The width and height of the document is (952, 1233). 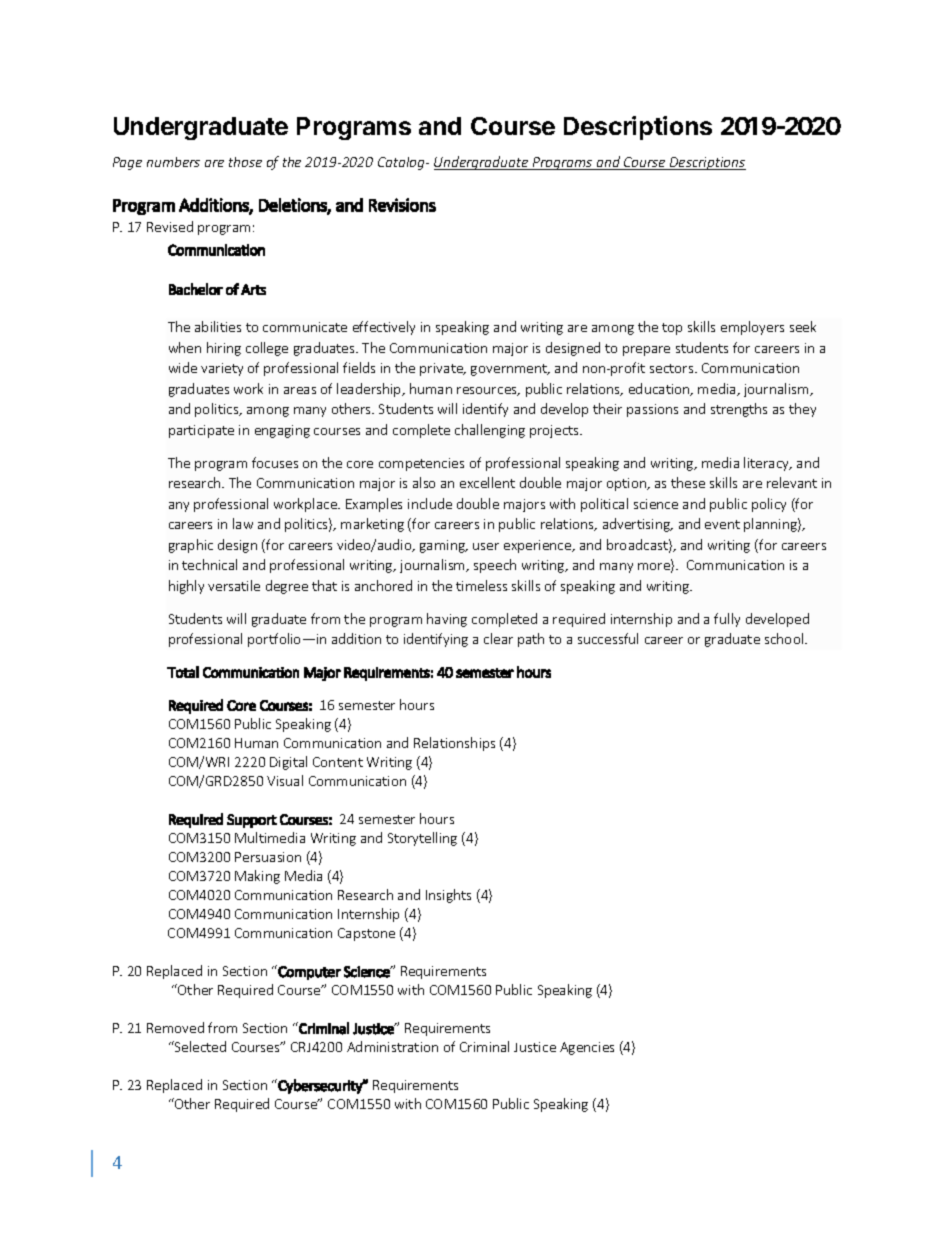 What do you see at coordinates (402, 205) in the document?
I see `Revisions` at bounding box center [402, 205].
